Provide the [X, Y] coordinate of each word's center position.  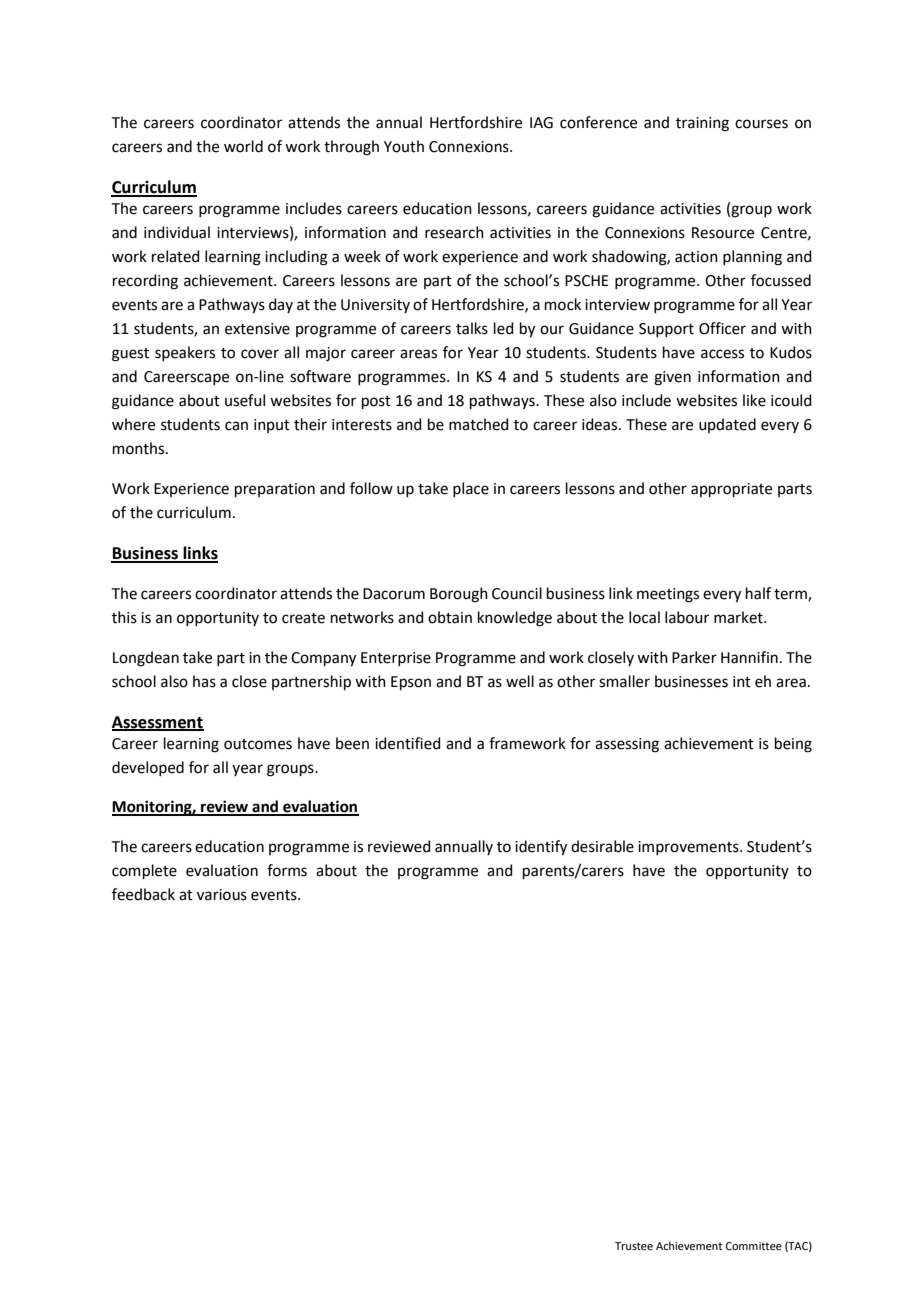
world [243, 146]
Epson [411, 683]
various [222, 895]
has [204, 681]
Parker [694, 657]
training [702, 124]
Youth [404, 146]
